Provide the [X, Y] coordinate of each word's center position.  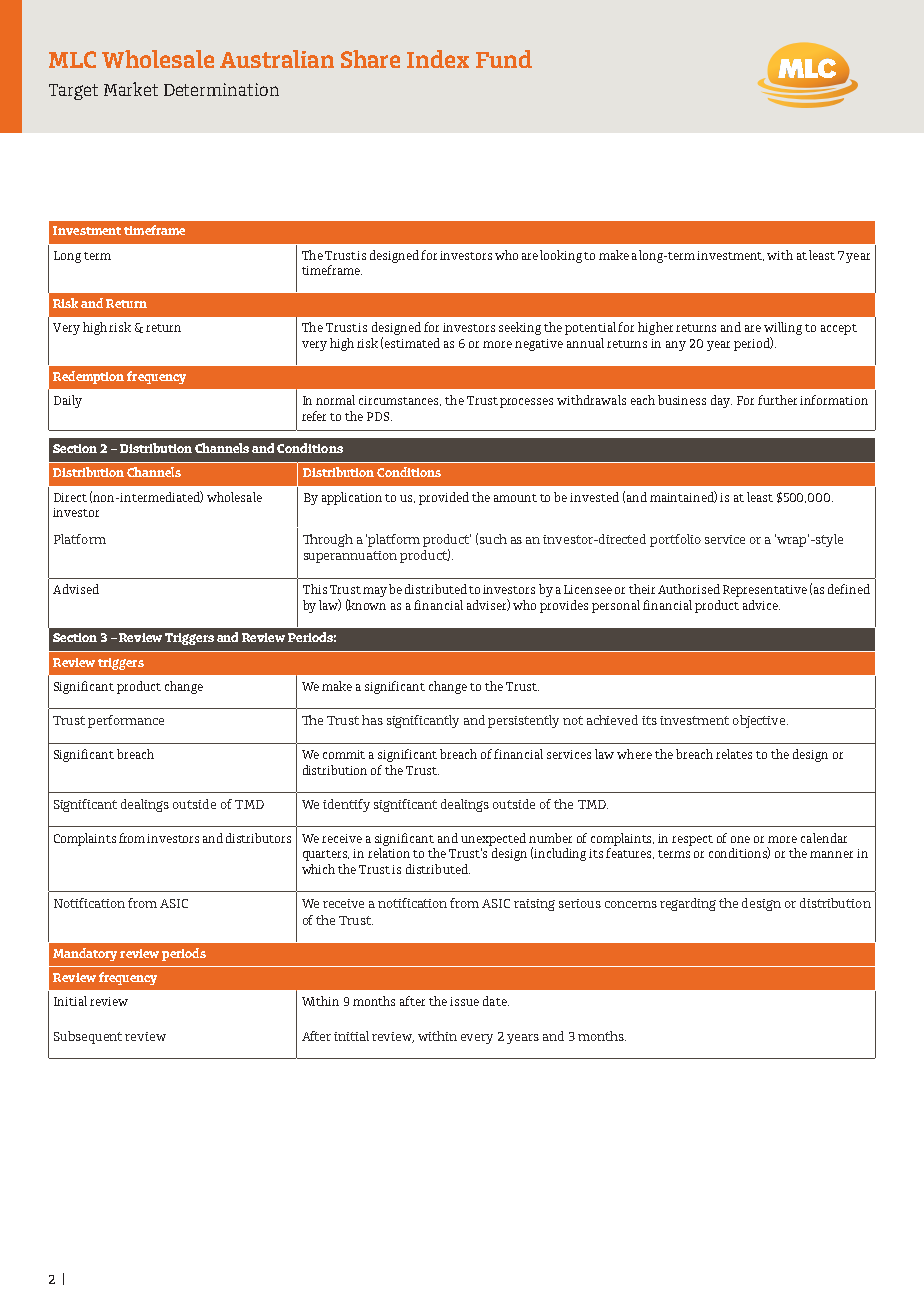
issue [464, 1001]
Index [438, 59]
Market [131, 89]
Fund [504, 59]
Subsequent [88, 1037]
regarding [688, 904]
